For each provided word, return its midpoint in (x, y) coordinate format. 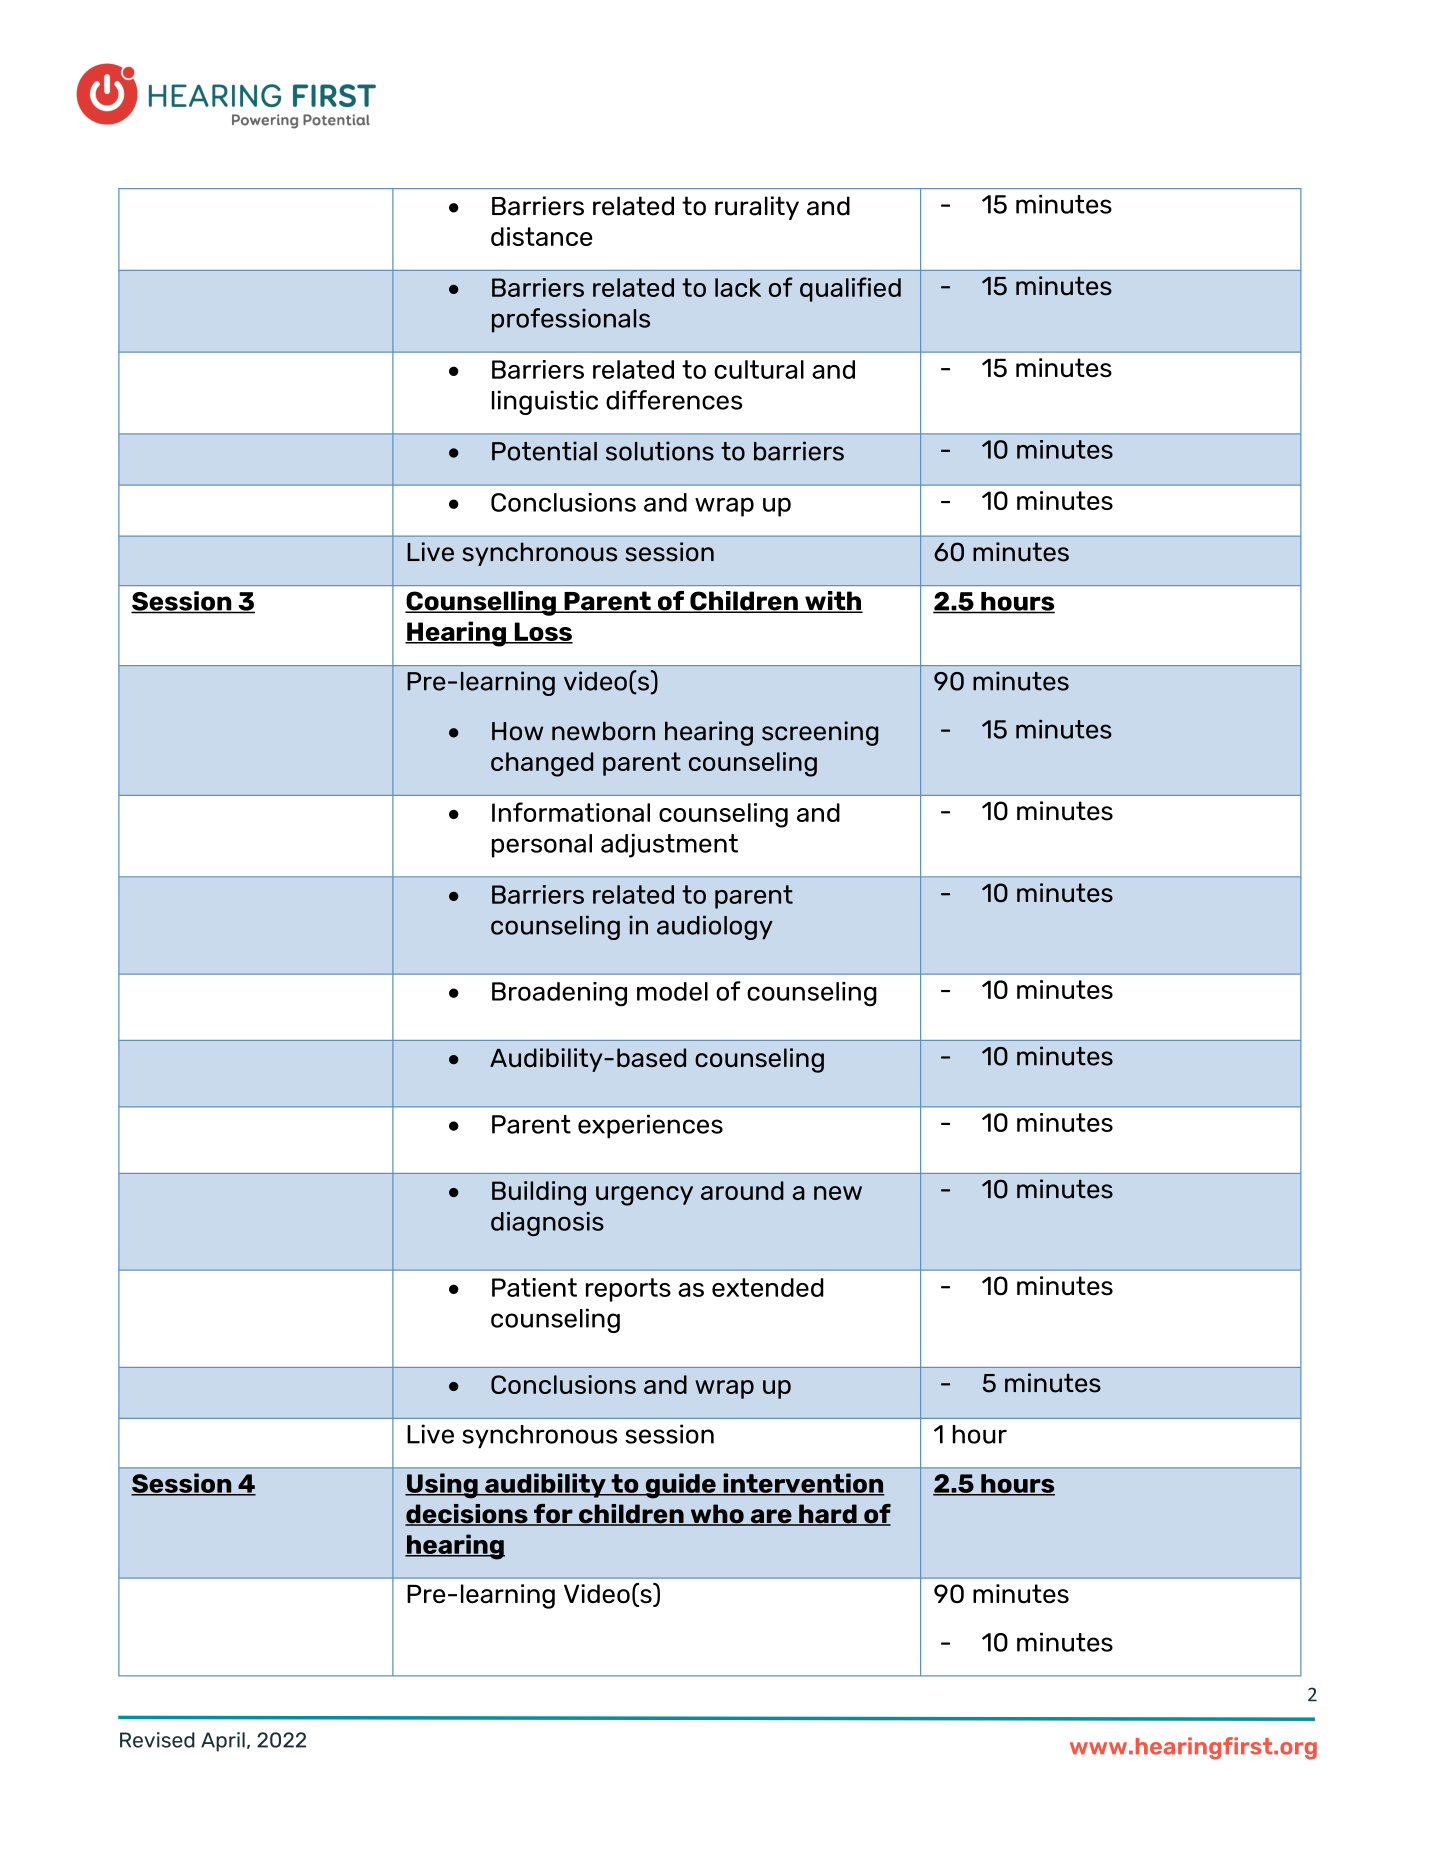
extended (768, 1287)
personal (542, 846)
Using (442, 1486)
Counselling (481, 603)
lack (738, 287)
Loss (542, 632)
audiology (715, 927)
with (833, 602)
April (223, 1742)
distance (542, 236)
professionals (571, 320)
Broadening (559, 994)
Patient (534, 1287)
